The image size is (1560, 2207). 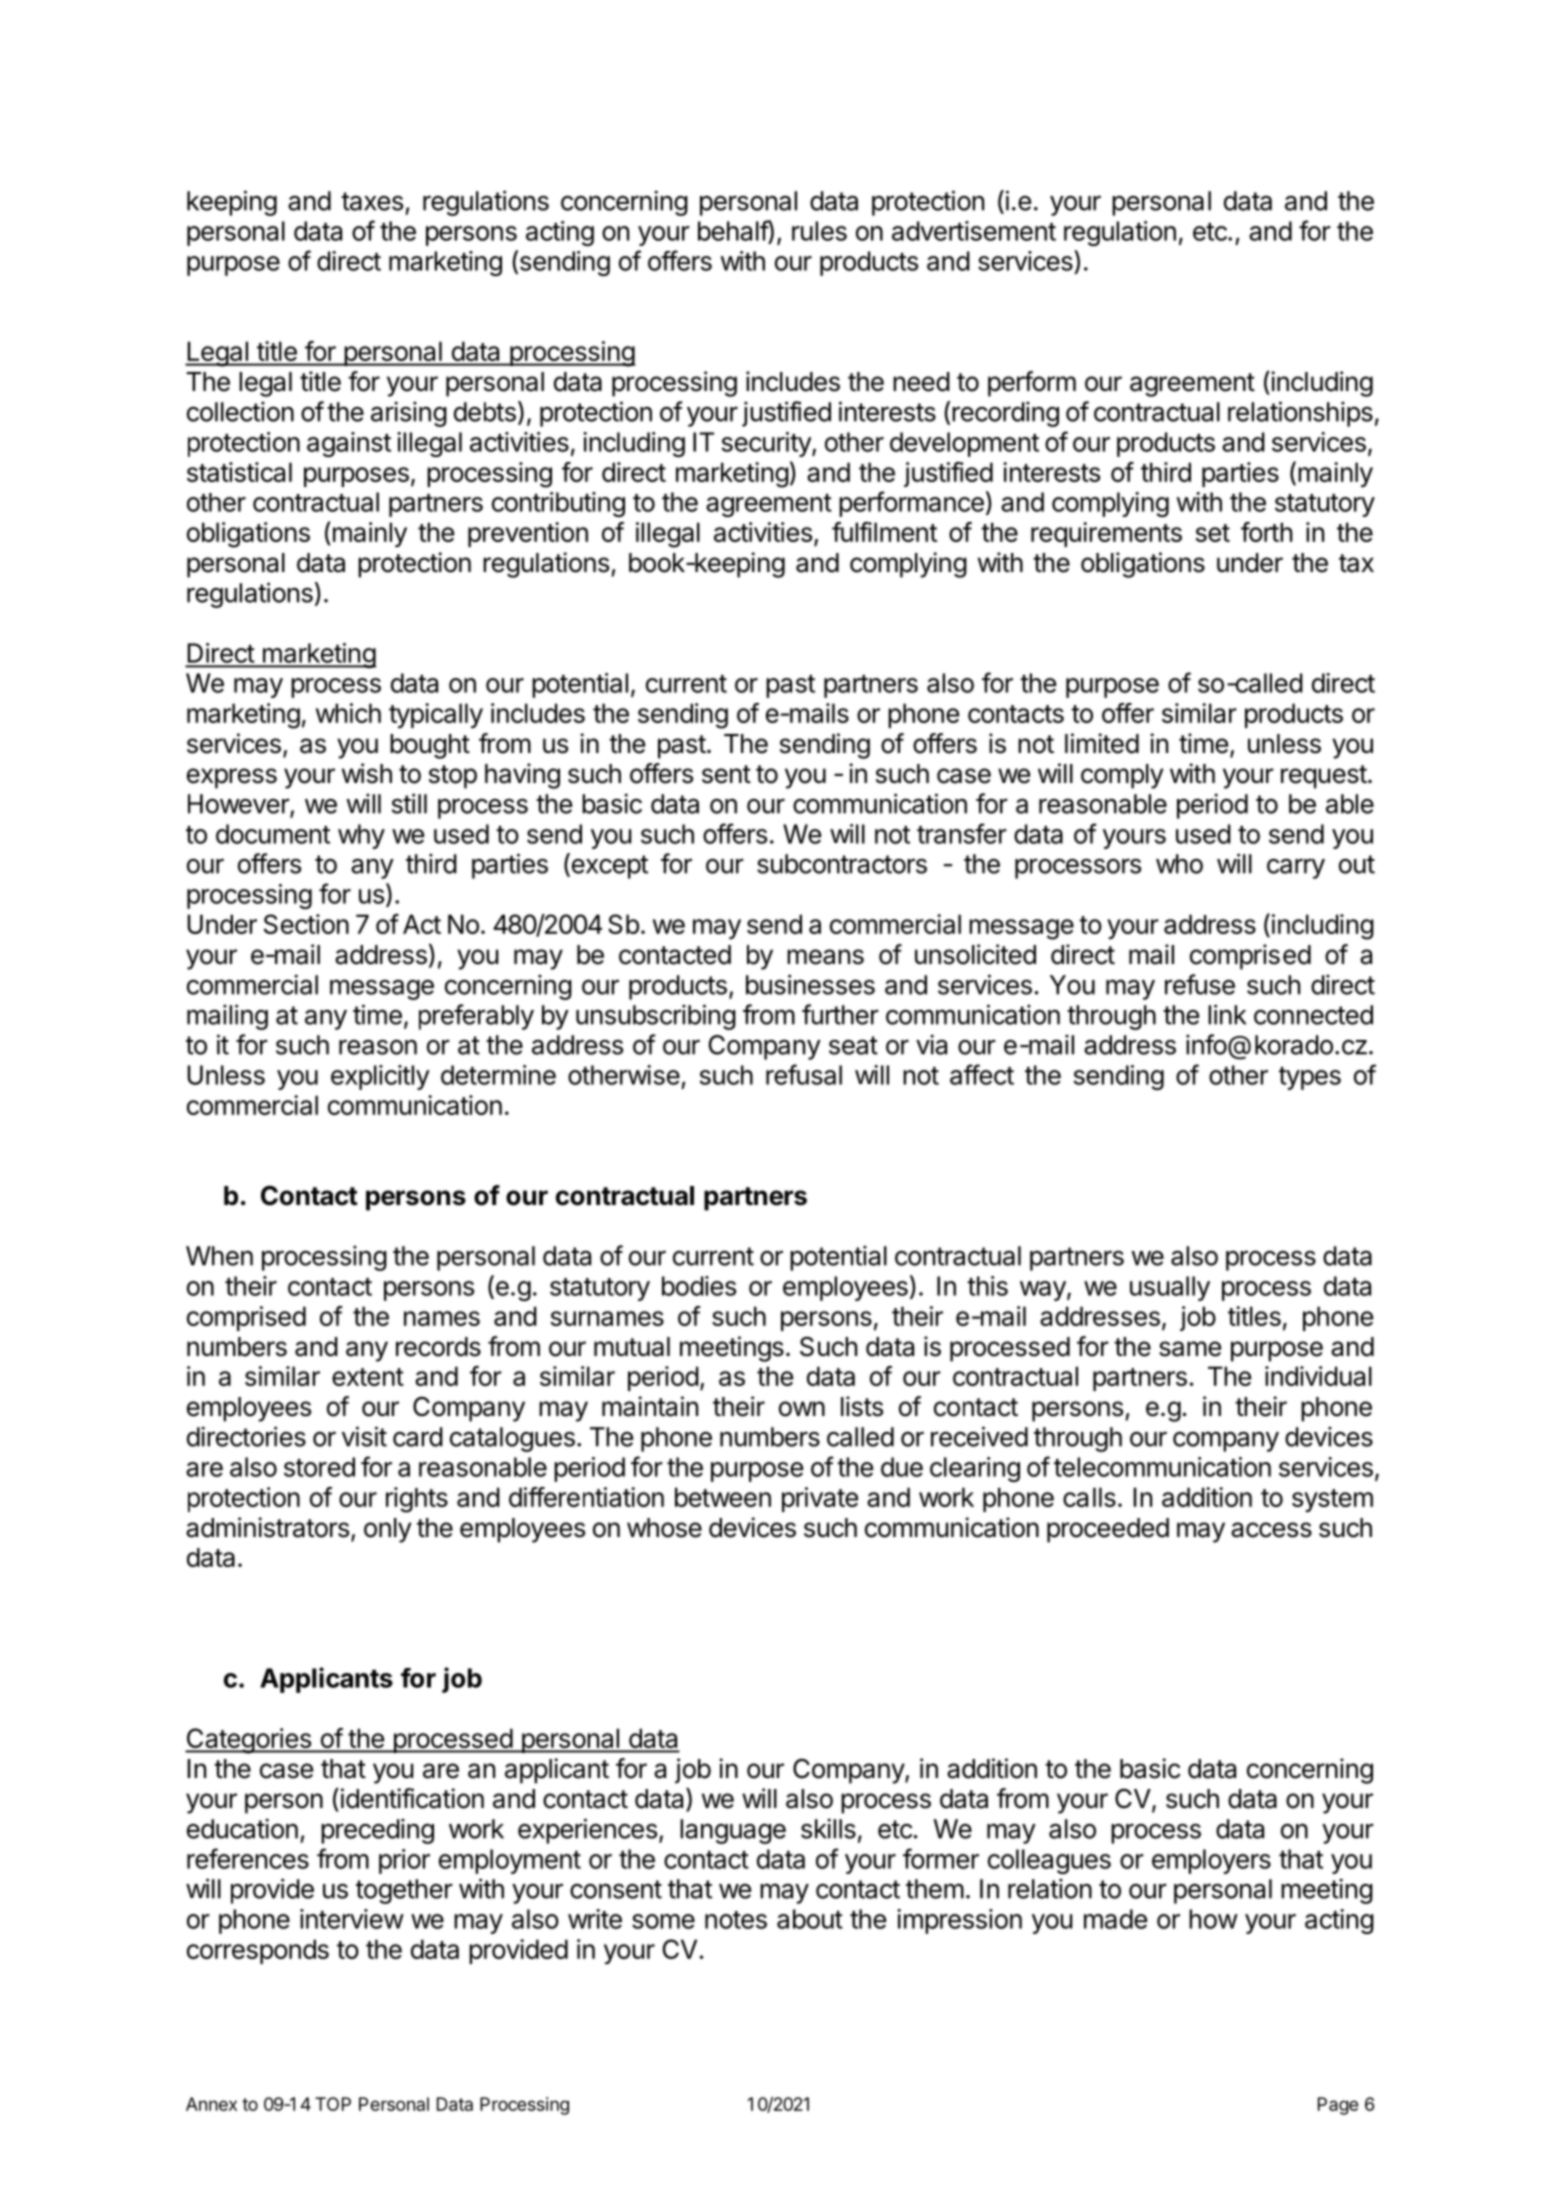 What do you see at coordinates (974, 231) in the screenshot?
I see `advertisement` at bounding box center [974, 231].
